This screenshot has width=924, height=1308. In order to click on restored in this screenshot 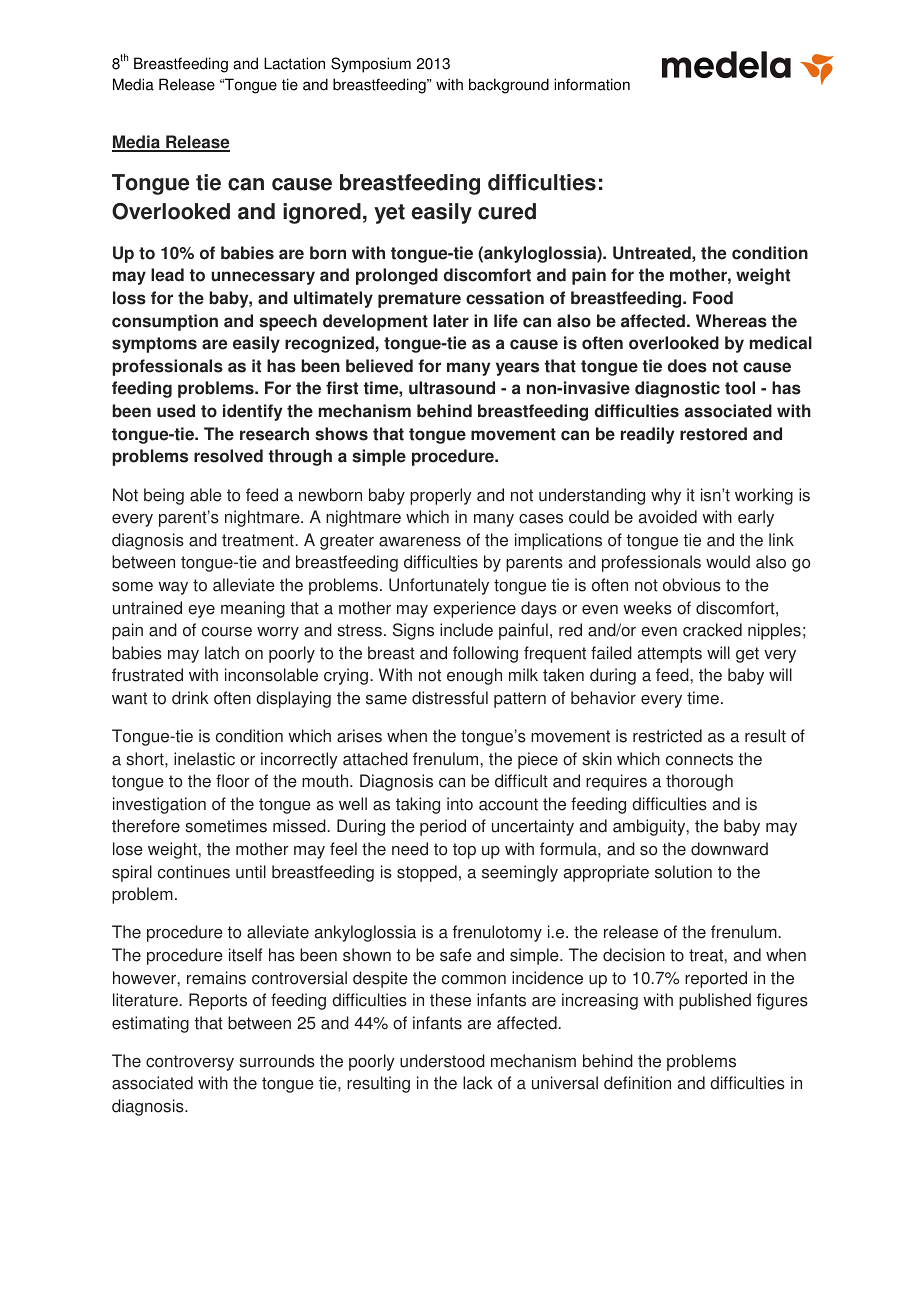, I will do `click(713, 434)`.
